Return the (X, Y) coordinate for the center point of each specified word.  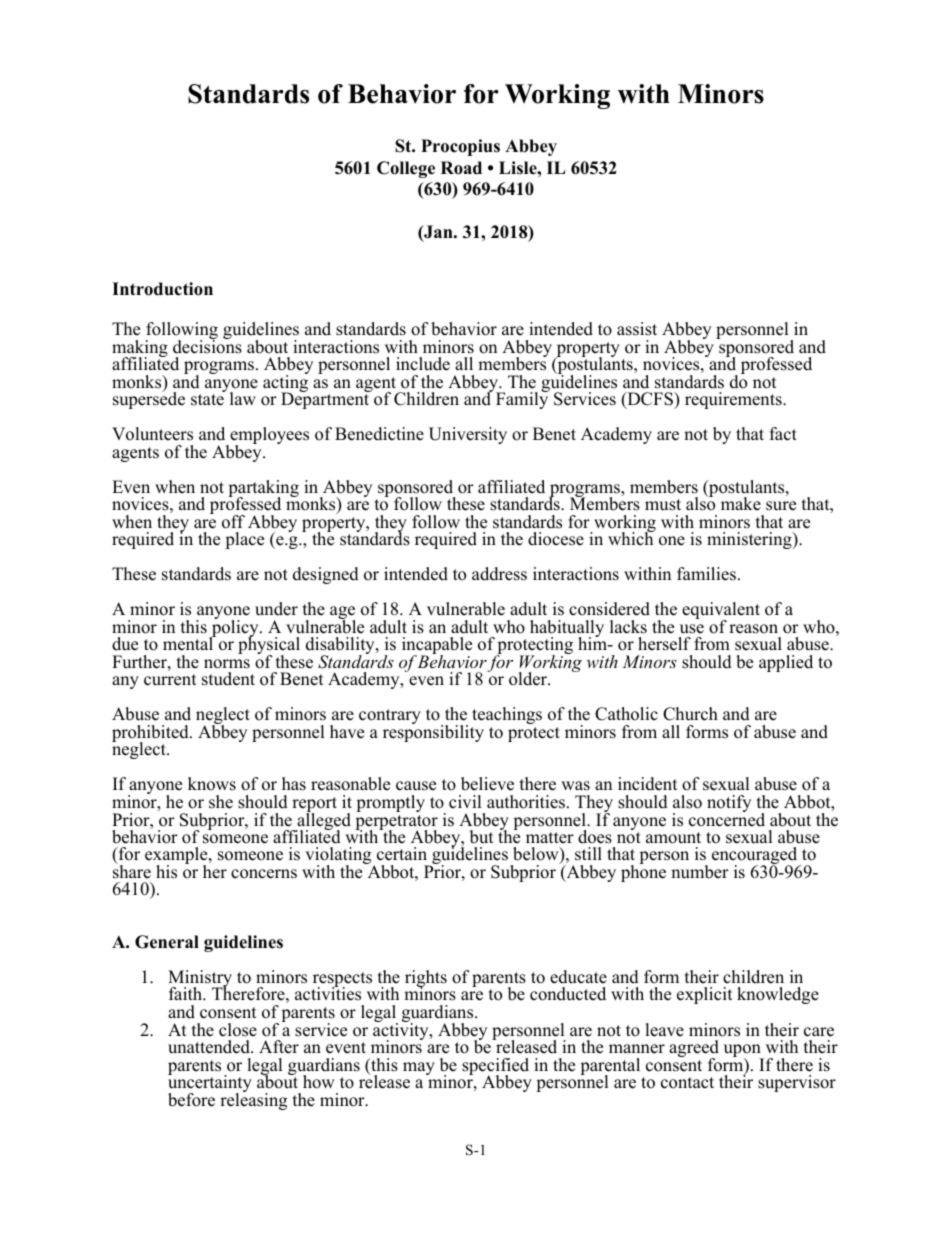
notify (729, 803)
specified (495, 1068)
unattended (210, 1047)
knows (212, 784)
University (468, 435)
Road (461, 168)
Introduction (162, 289)
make (741, 504)
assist (637, 329)
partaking (263, 490)
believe (487, 784)
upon (743, 1052)
